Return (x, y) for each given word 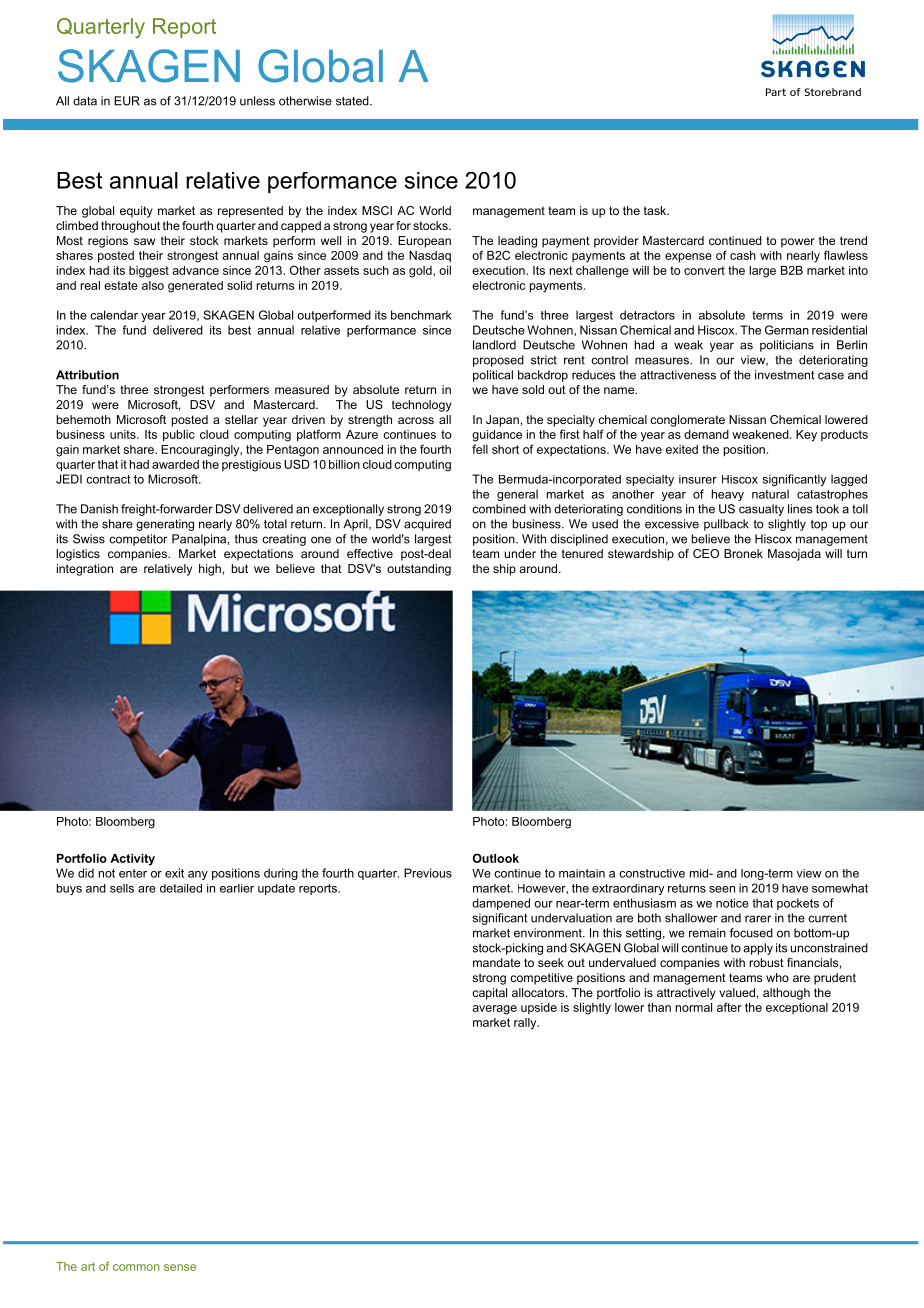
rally (526, 1024)
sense (180, 1267)
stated (353, 101)
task (656, 210)
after (729, 1007)
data (85, 101)
